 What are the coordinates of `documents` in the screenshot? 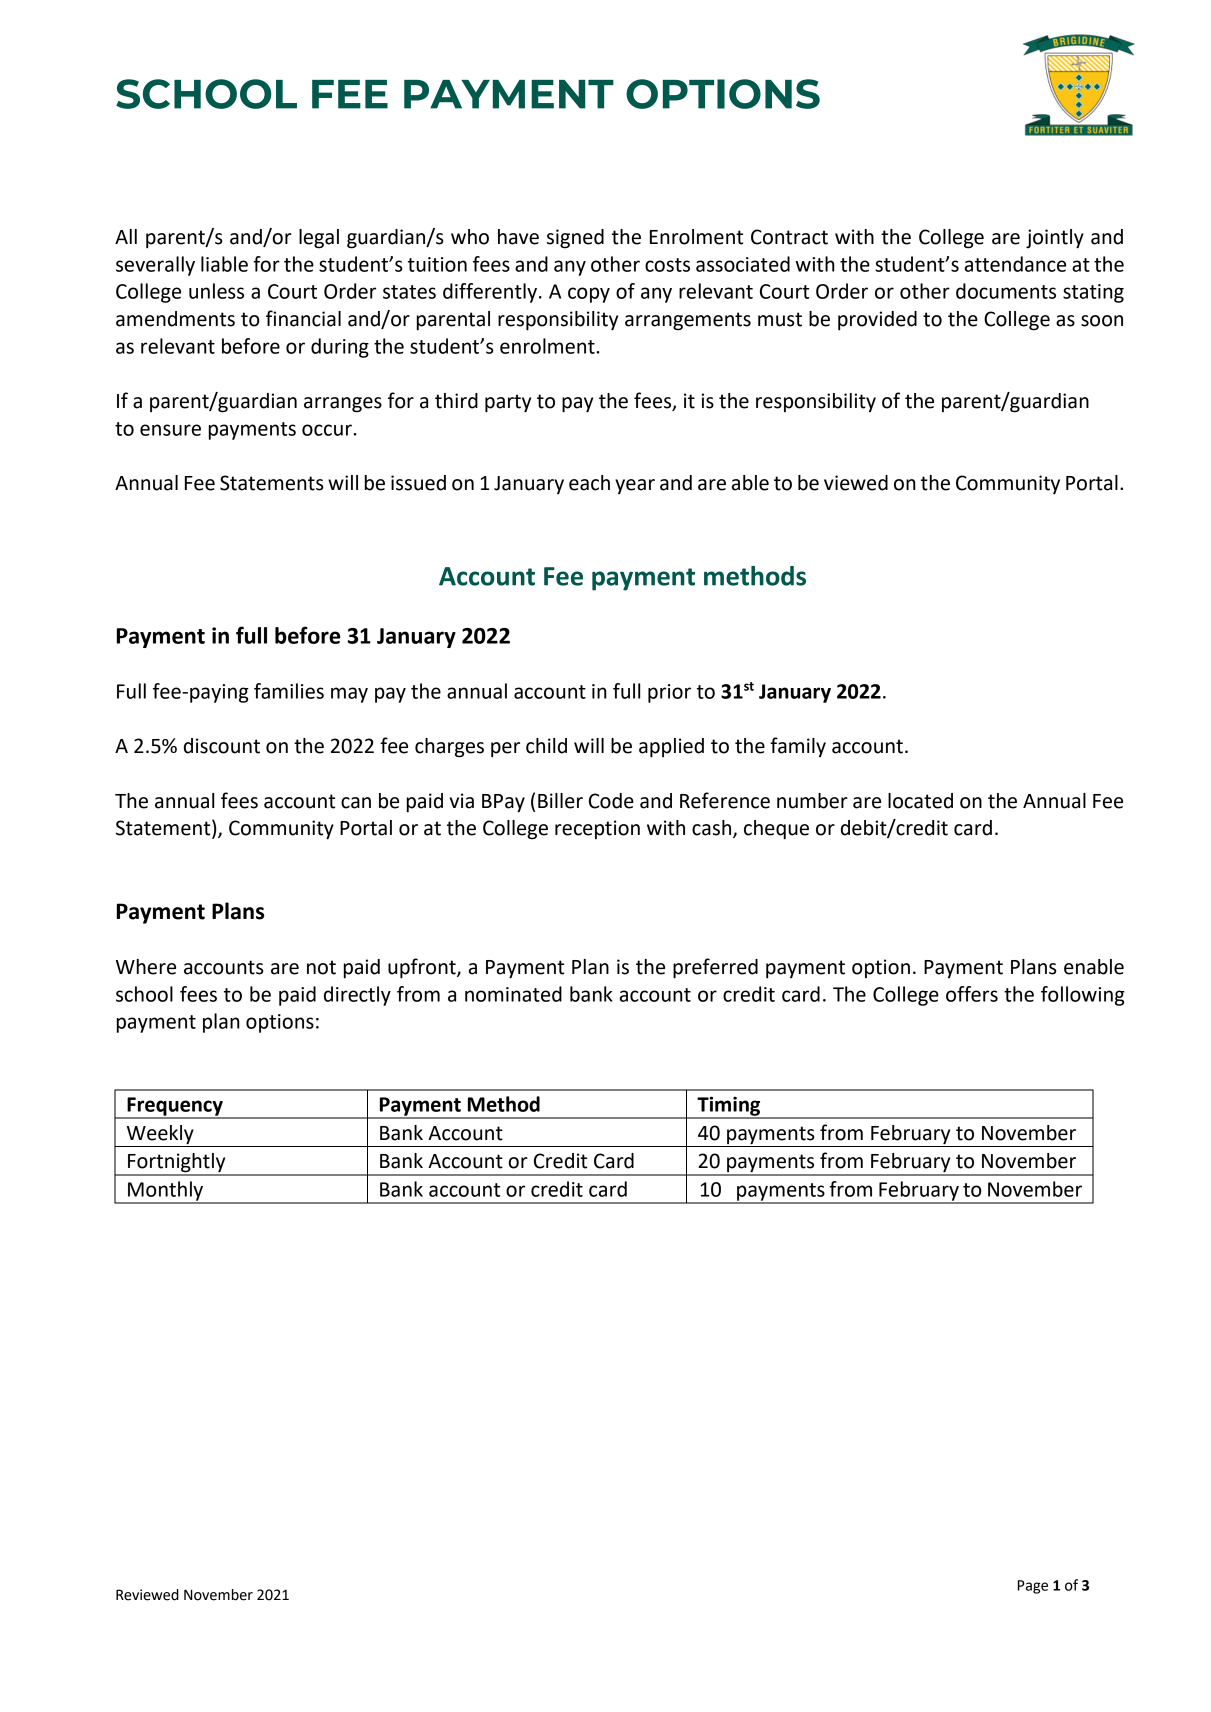 It's located at (1006, 291).
